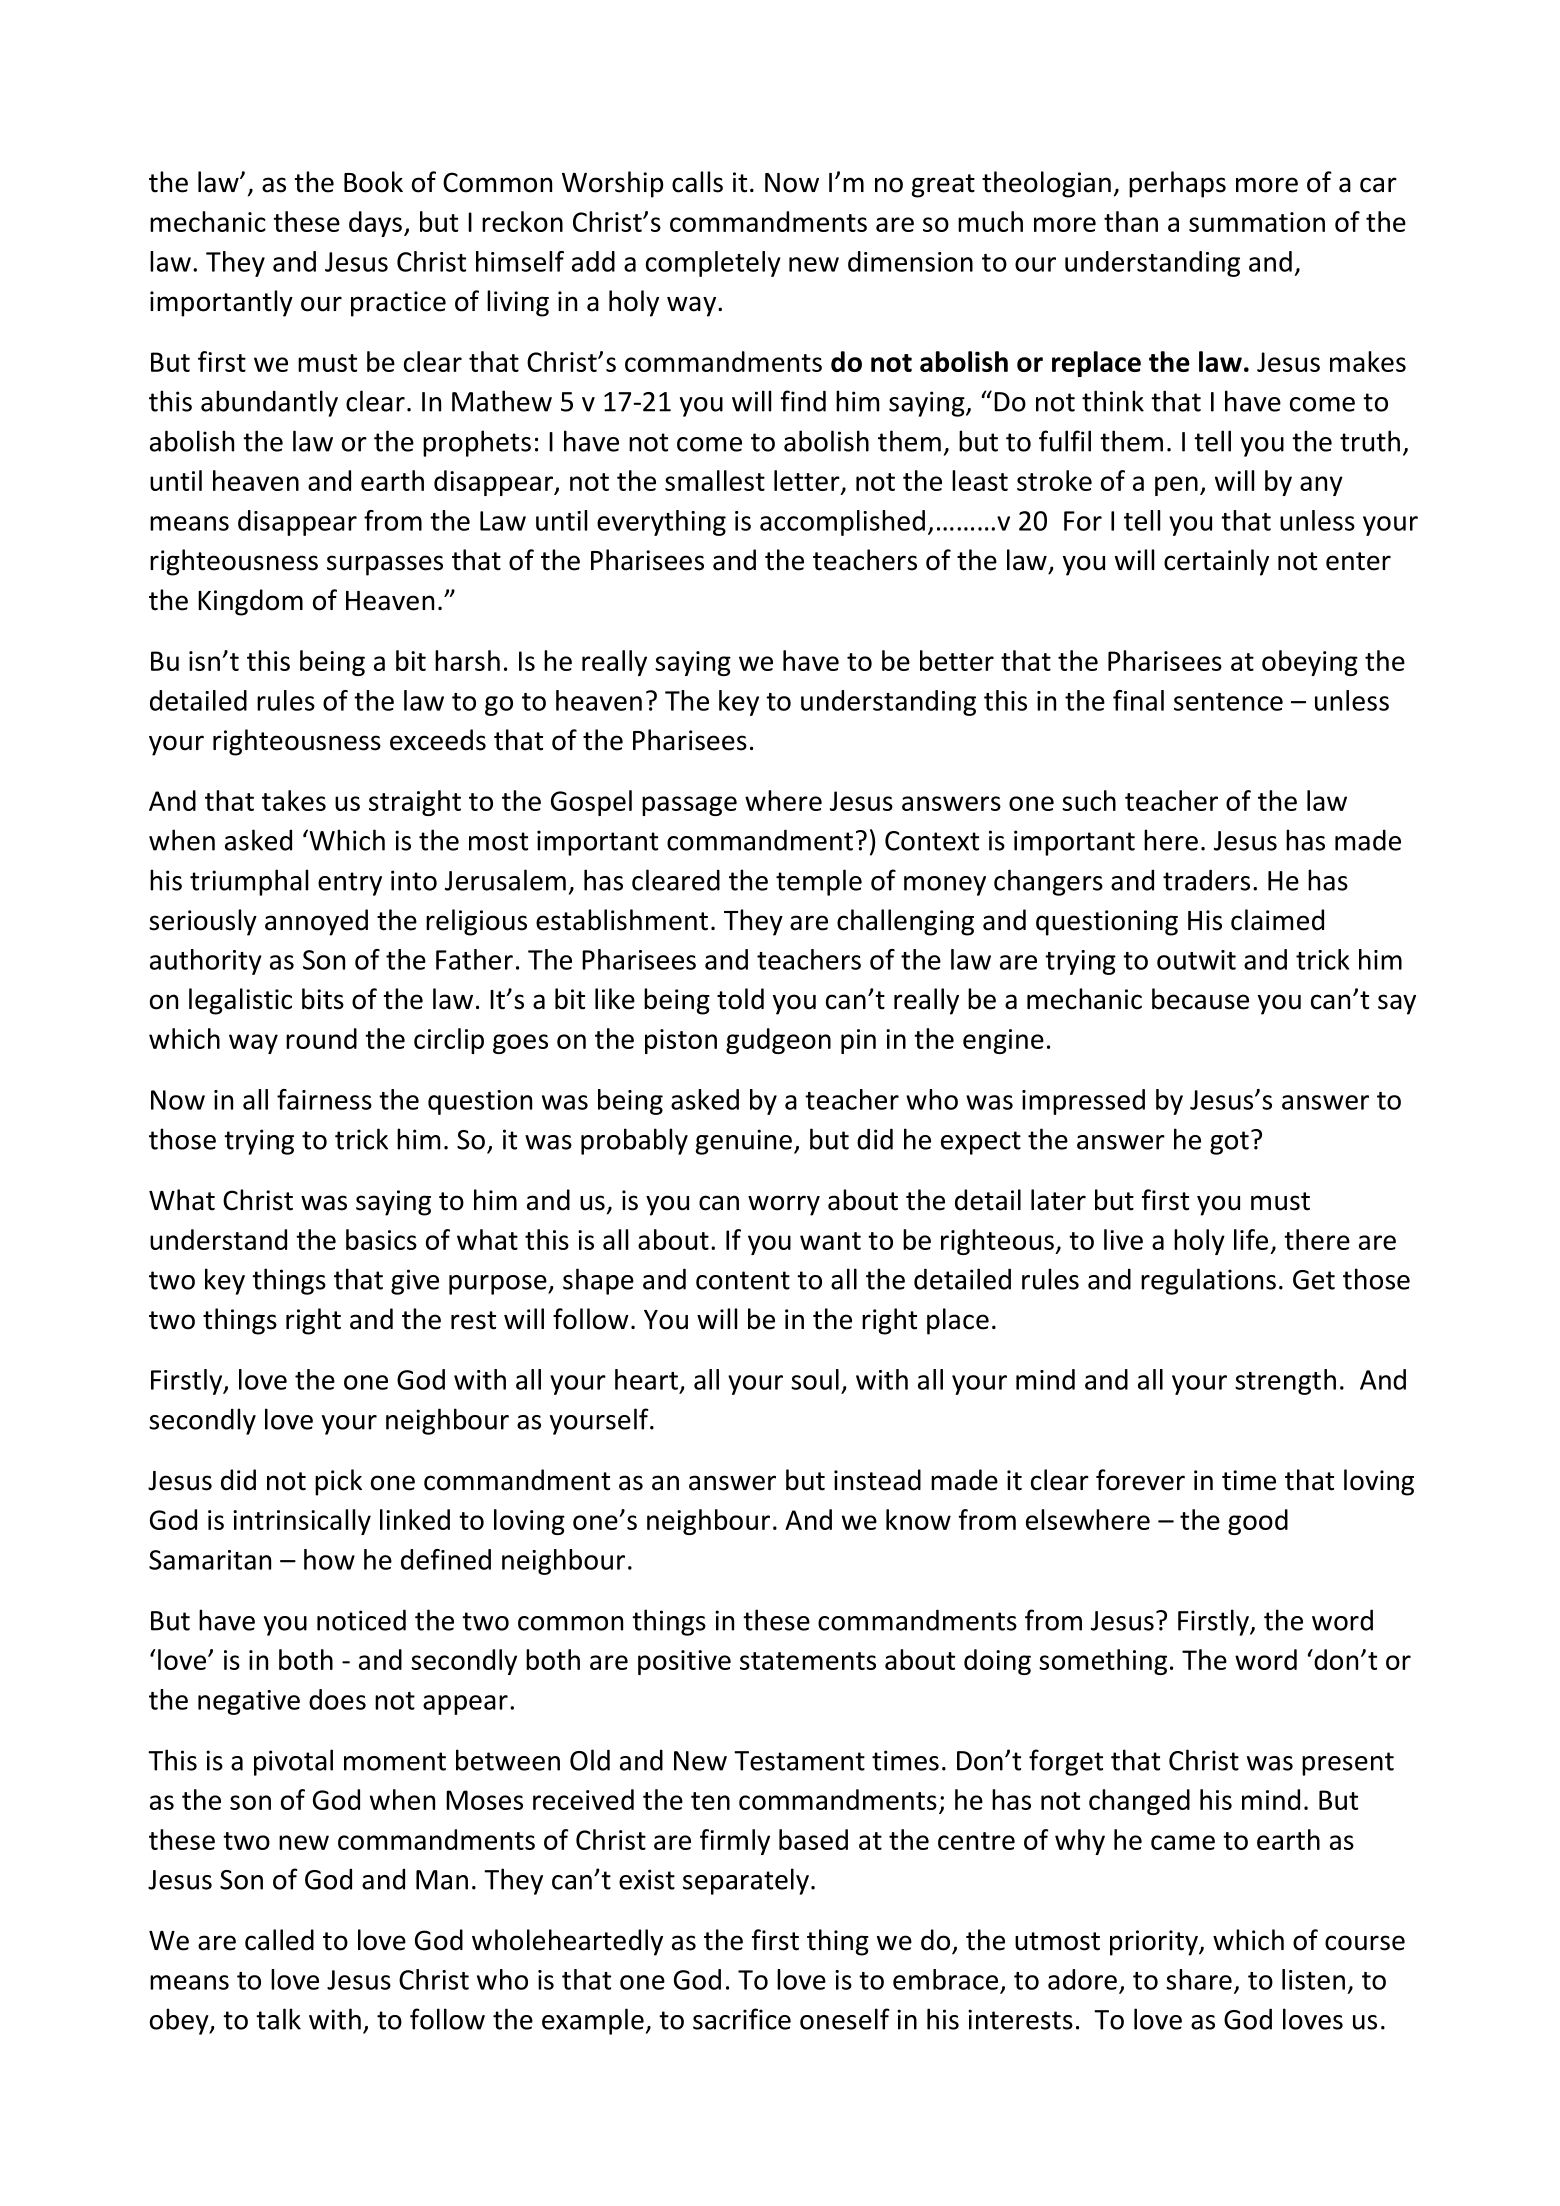 The image size is (1560, 2206). Describe the element at coordinates (375, 224) in the screenshot. I see `days` at that location.
